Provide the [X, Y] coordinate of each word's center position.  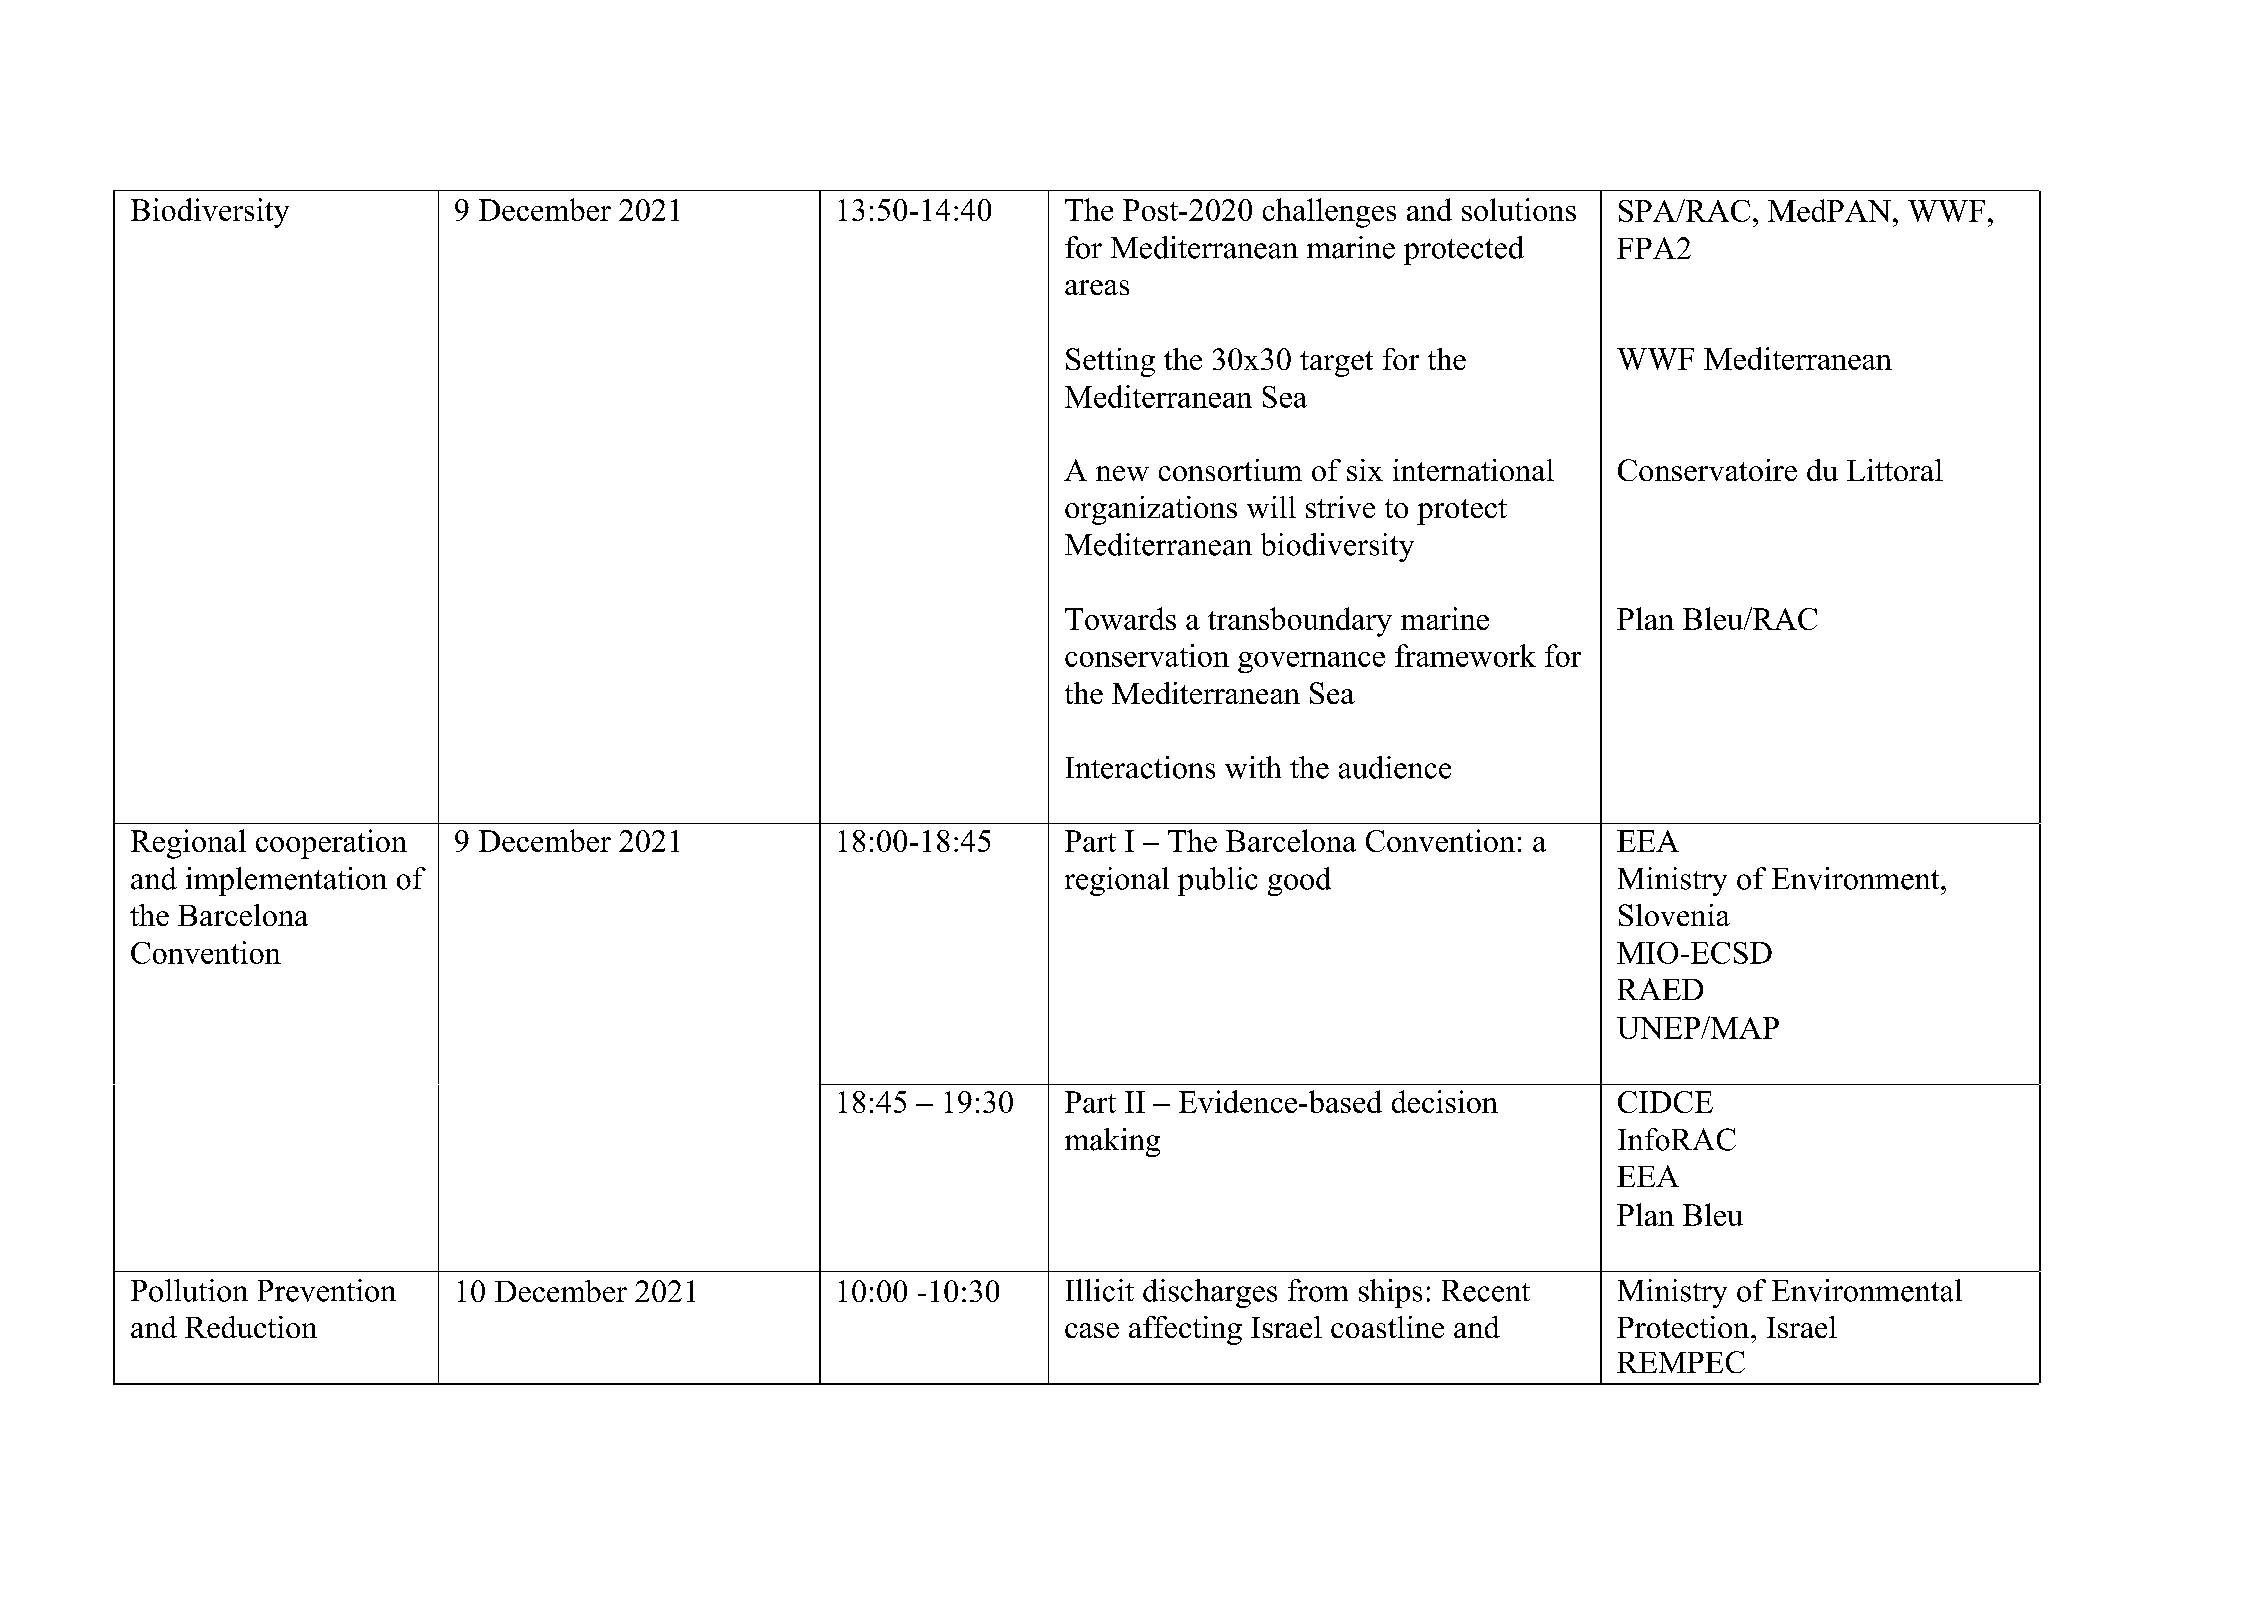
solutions [1519, 209]
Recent [1486, 1291]
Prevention [327, 1290]
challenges [1329, 213]
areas [1097, 287]
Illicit [1100, 1290]
